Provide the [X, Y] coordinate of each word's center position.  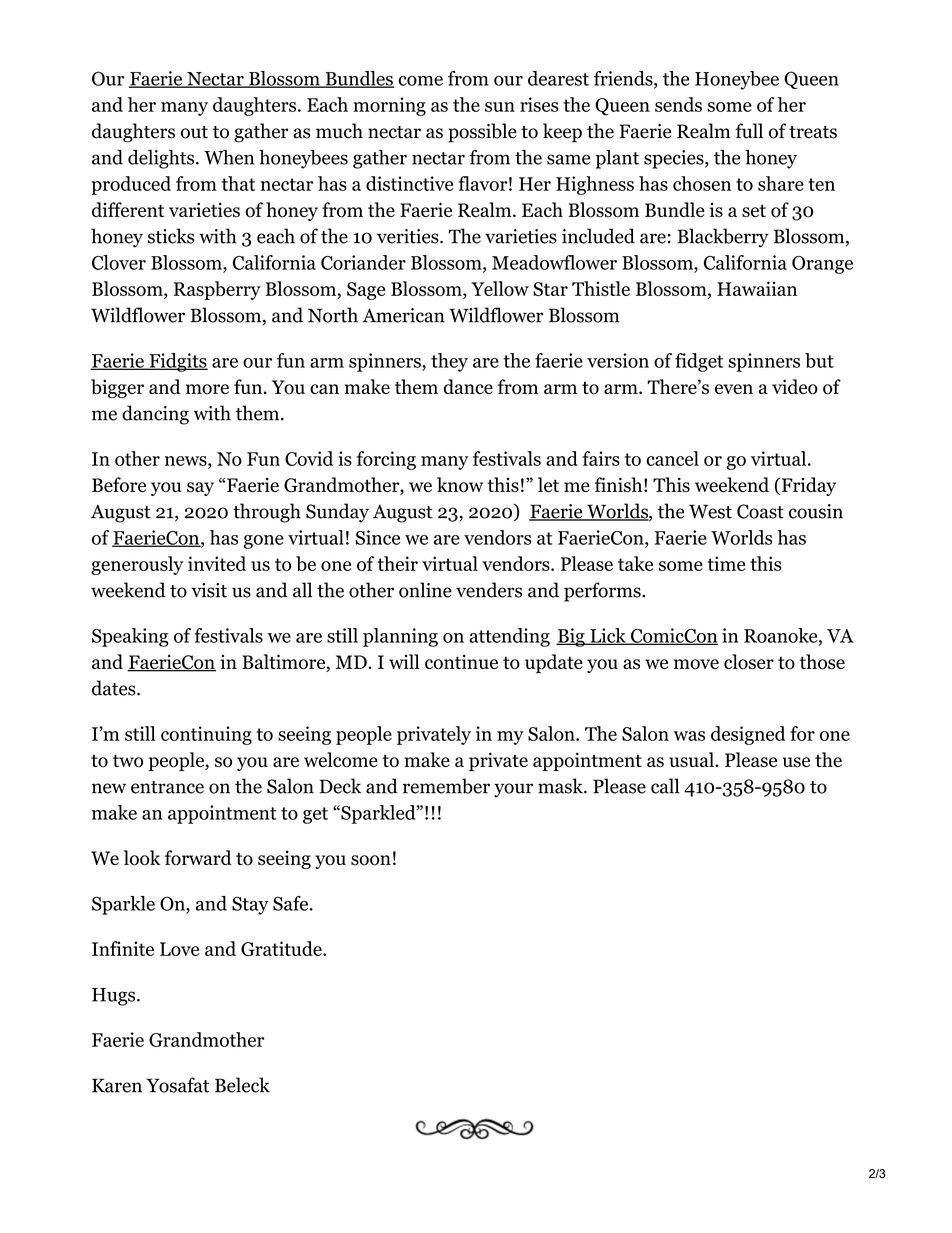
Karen [117, 1085]
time [726, 563]
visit [209, 590]
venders [489, 590]
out [194, 132]
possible [482, 133]
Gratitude [282, 948]
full [749, 131]
